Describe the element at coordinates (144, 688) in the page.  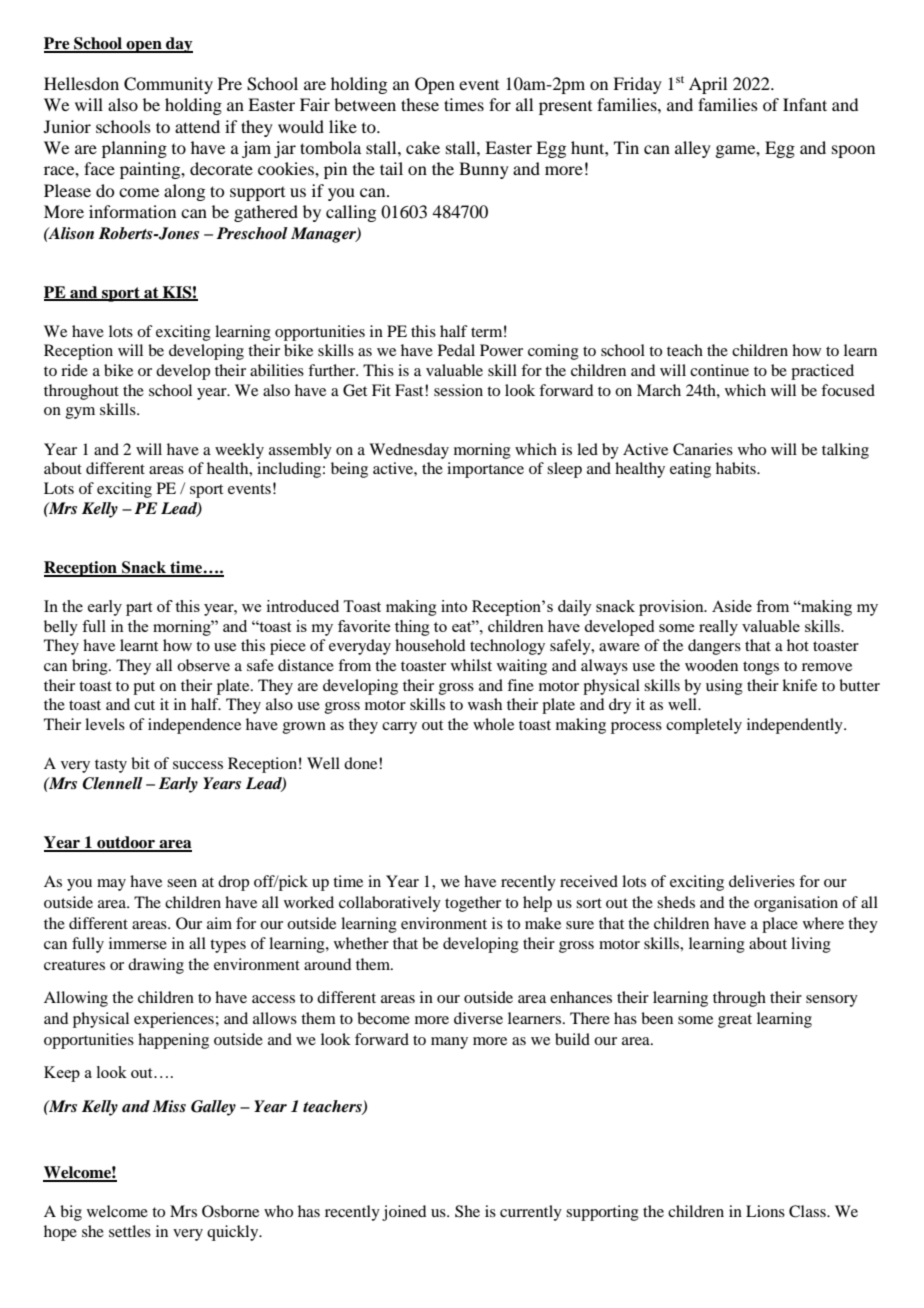
I see `put` at that location.
